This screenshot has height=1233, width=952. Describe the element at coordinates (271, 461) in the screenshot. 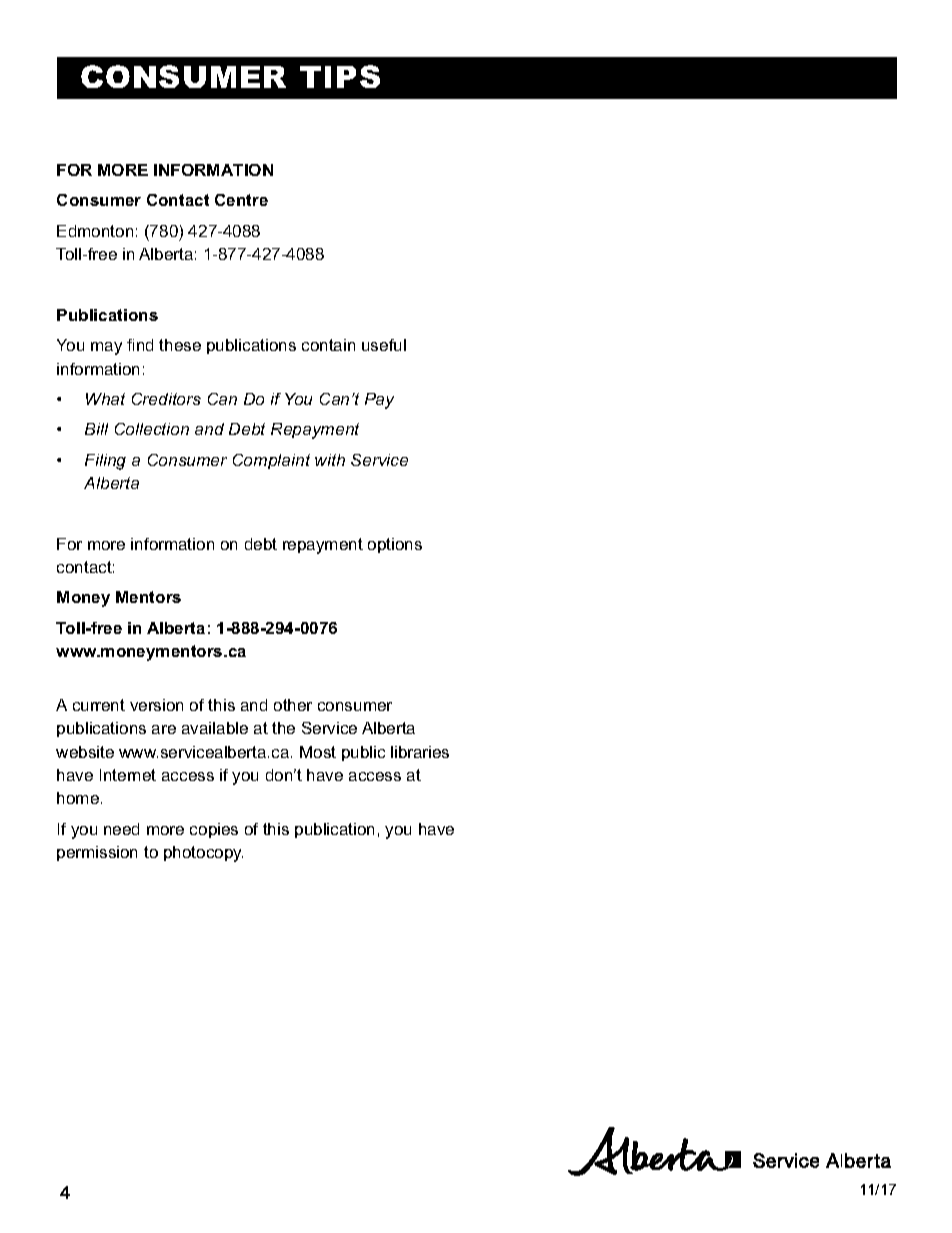

I see `Complaint` at that location.
